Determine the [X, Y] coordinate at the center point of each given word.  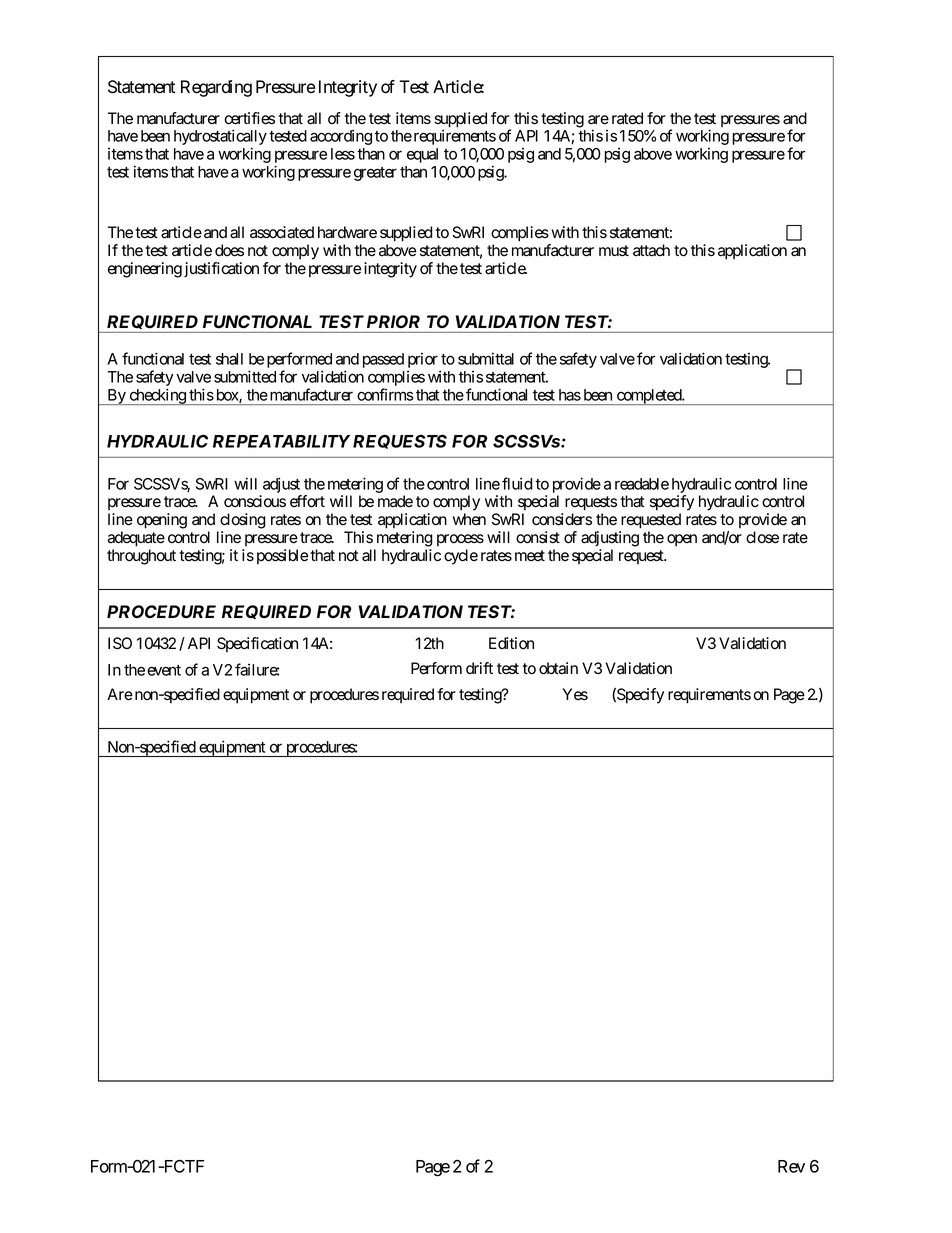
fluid [517, 483]
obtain [558, 668]
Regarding [216, 88]
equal [422, 155]
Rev [791, 1166]
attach [651, 250]
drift [479, 668]
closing [243, 521]
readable [642, 484]
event [164, 670]
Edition [511, 643]
